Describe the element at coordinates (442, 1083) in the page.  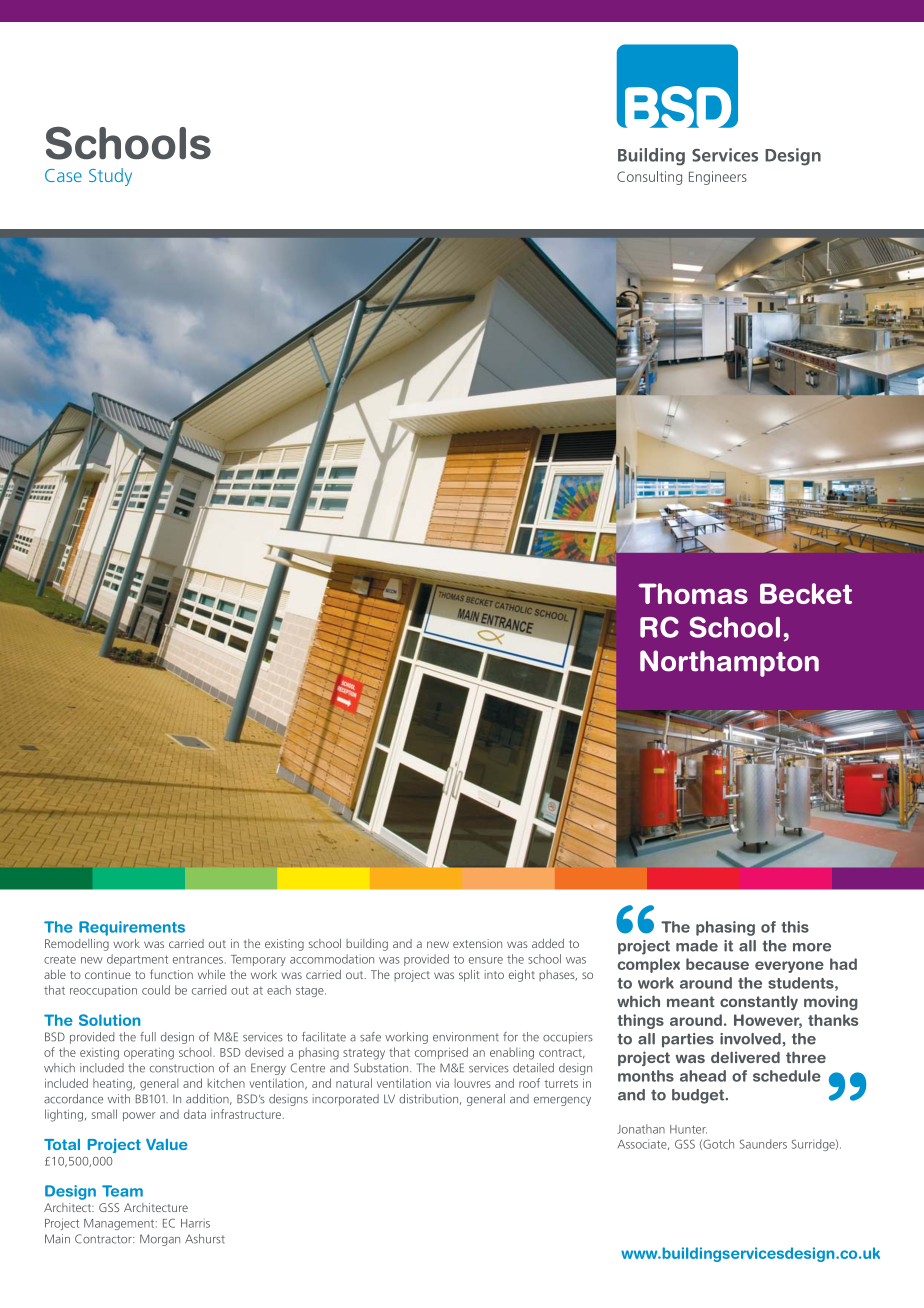
I see `via` at that location.
